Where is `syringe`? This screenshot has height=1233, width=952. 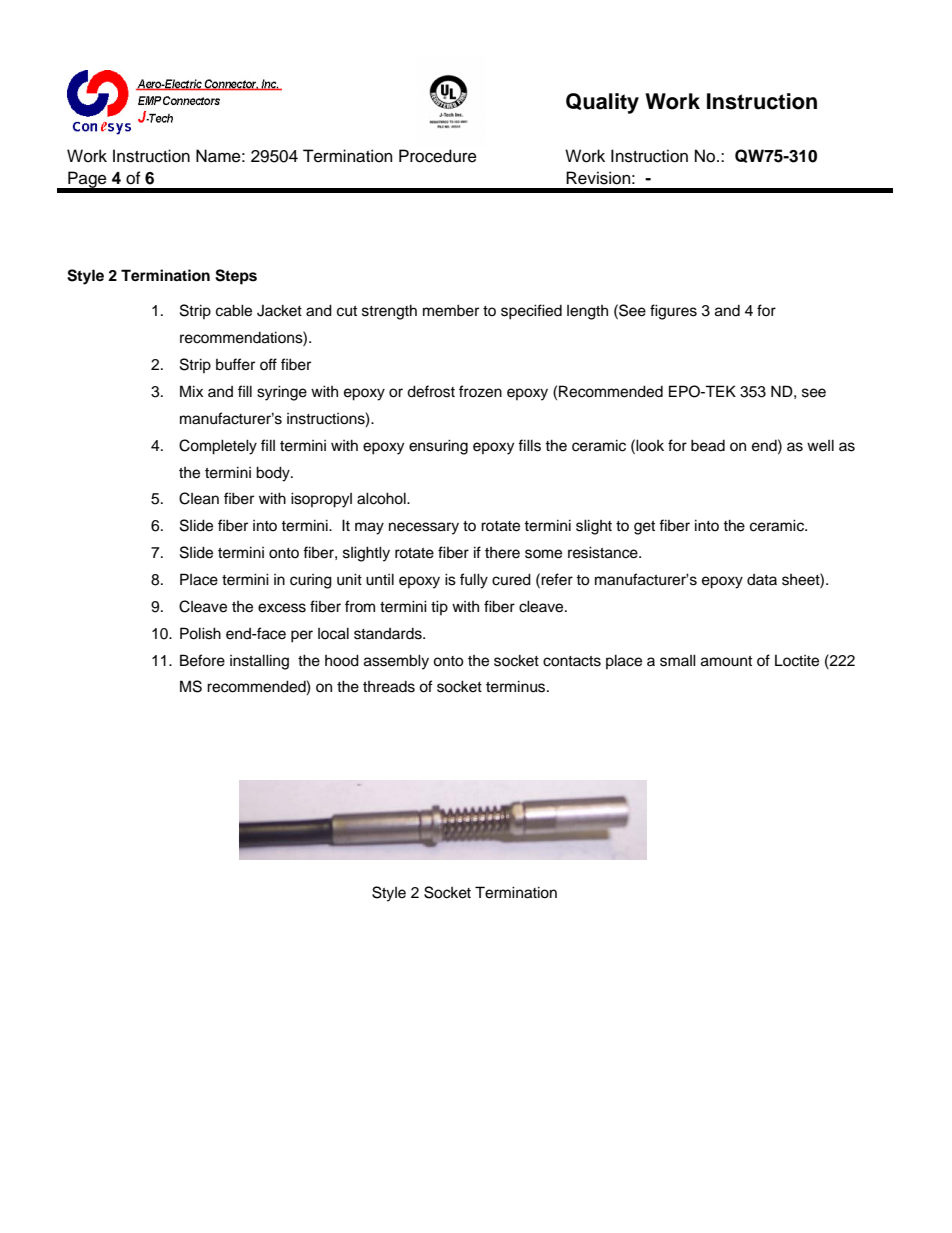
syringe is located at coordinates (282, 393).
